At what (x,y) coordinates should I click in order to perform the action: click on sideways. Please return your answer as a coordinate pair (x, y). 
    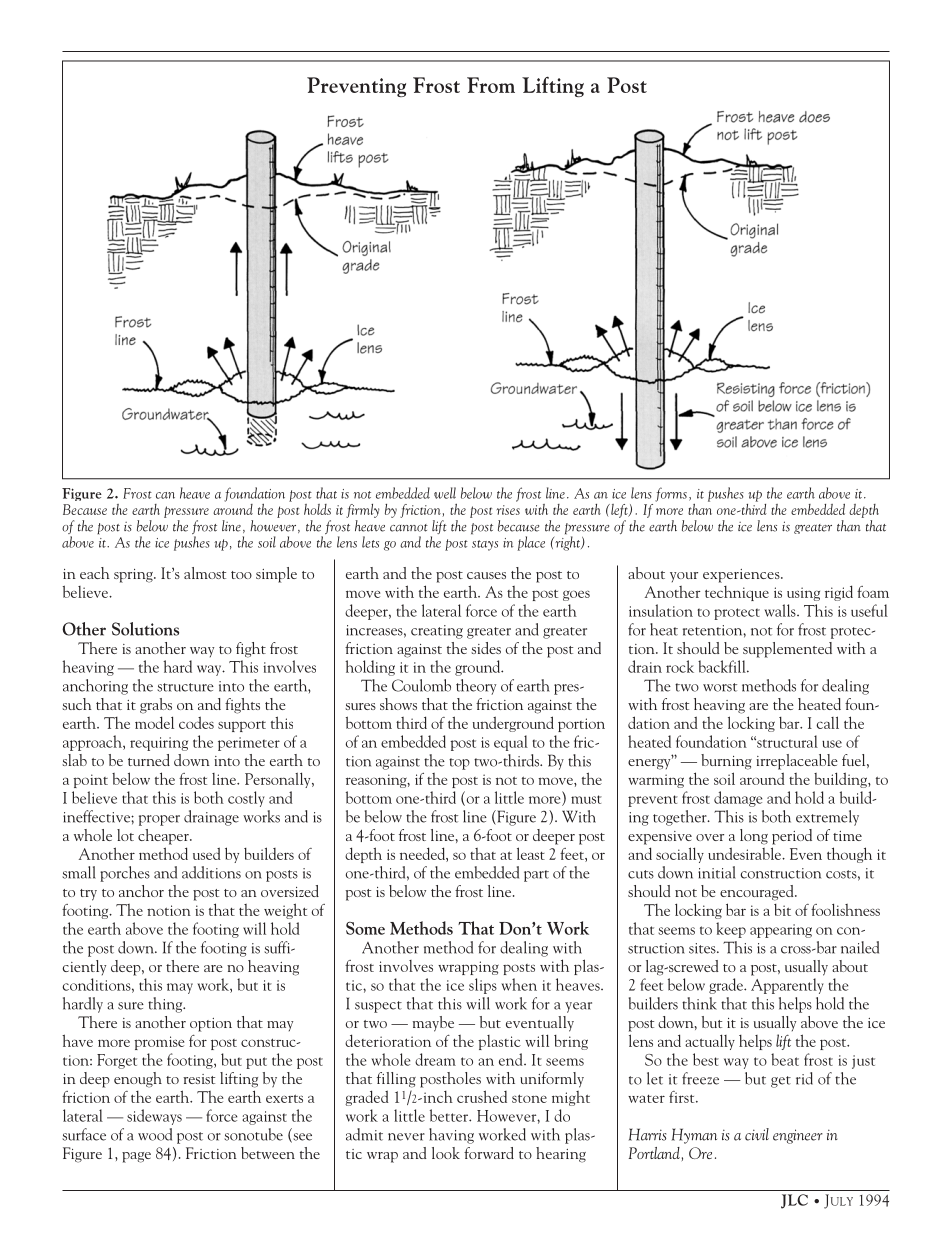
    Looking at the image, I should click on (154, 1117).
